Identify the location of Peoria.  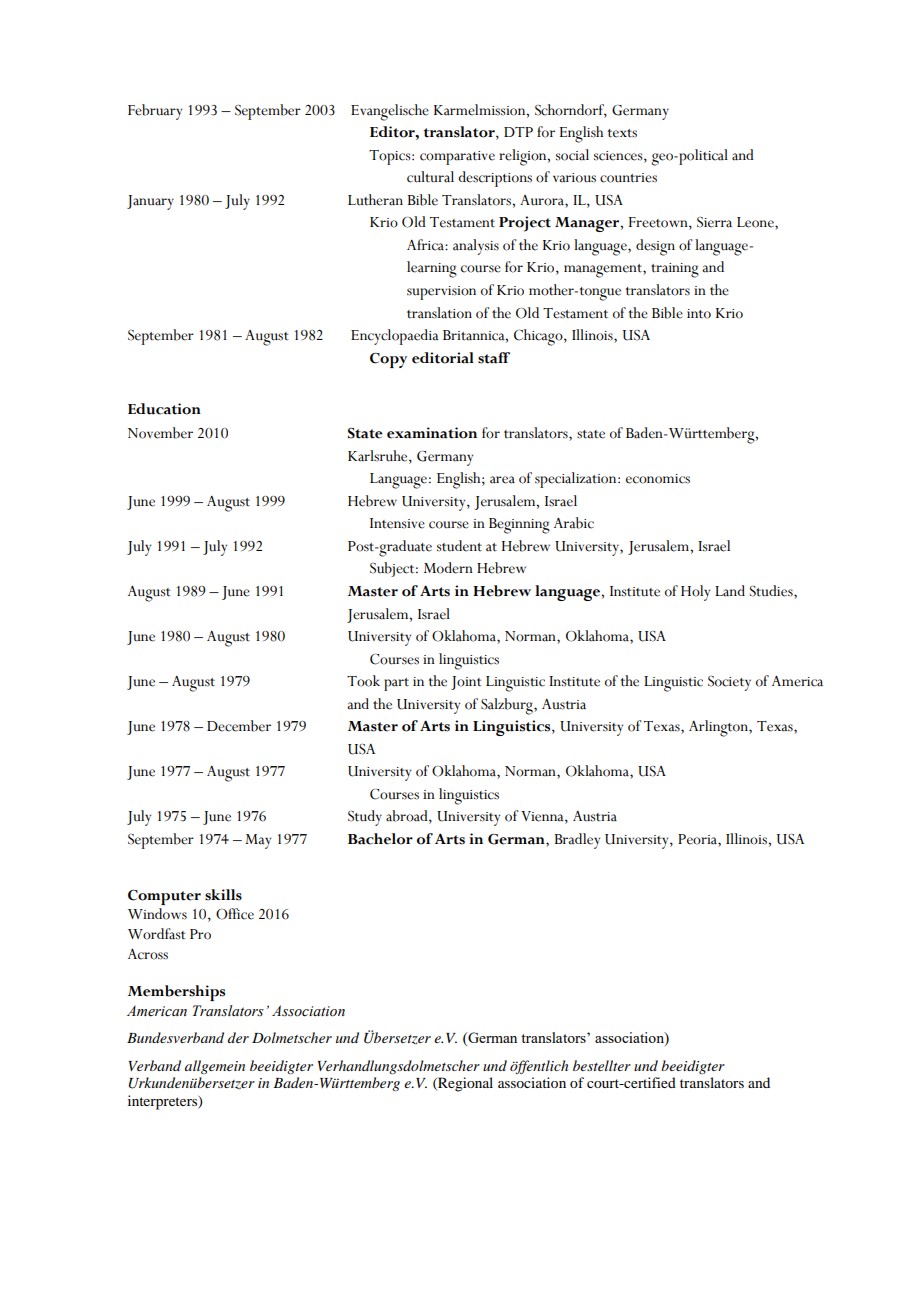
(698, 839).
